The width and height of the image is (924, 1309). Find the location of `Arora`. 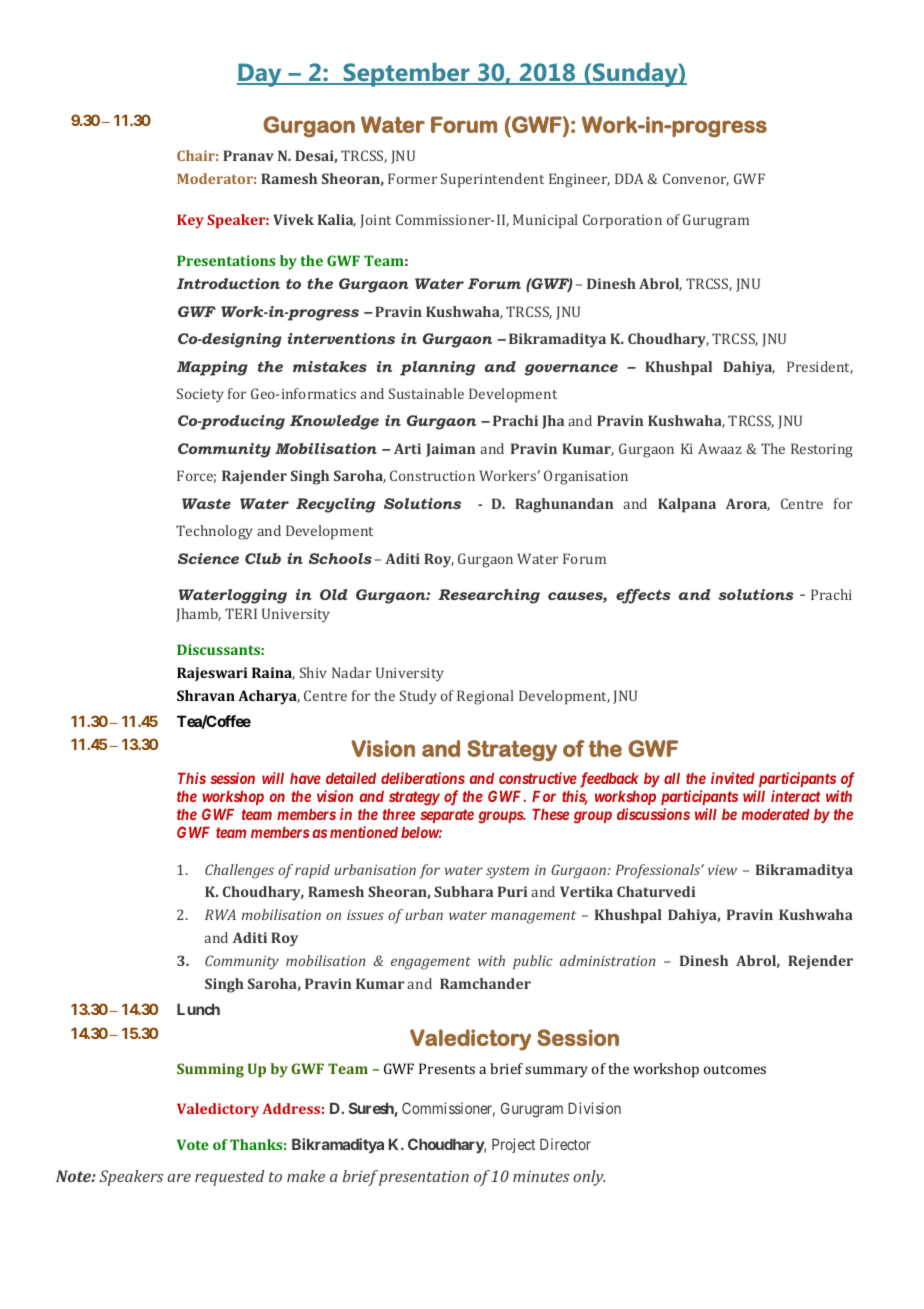

Arora is located at coordinates (748, 504).
